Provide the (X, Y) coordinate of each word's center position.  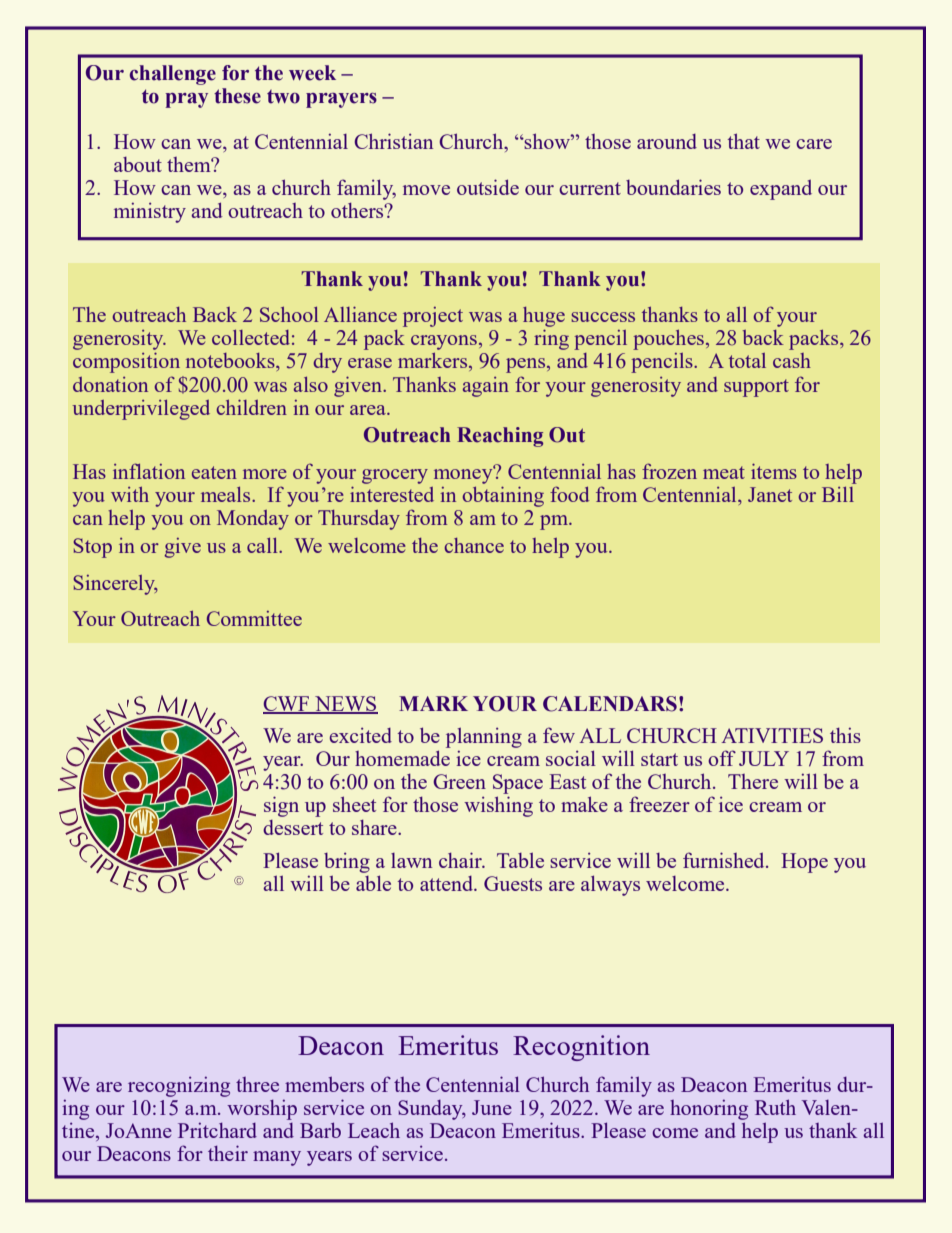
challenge (173, 75)
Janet (770, 494)
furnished (725, 860)
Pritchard (217, 1130)
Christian (393, 141)
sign (281, 806)
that (743, 141)
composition (126, 363)
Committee (254, 618)
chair (461, 860)
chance (474, 545)
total (747, 360)
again (486, 387)
